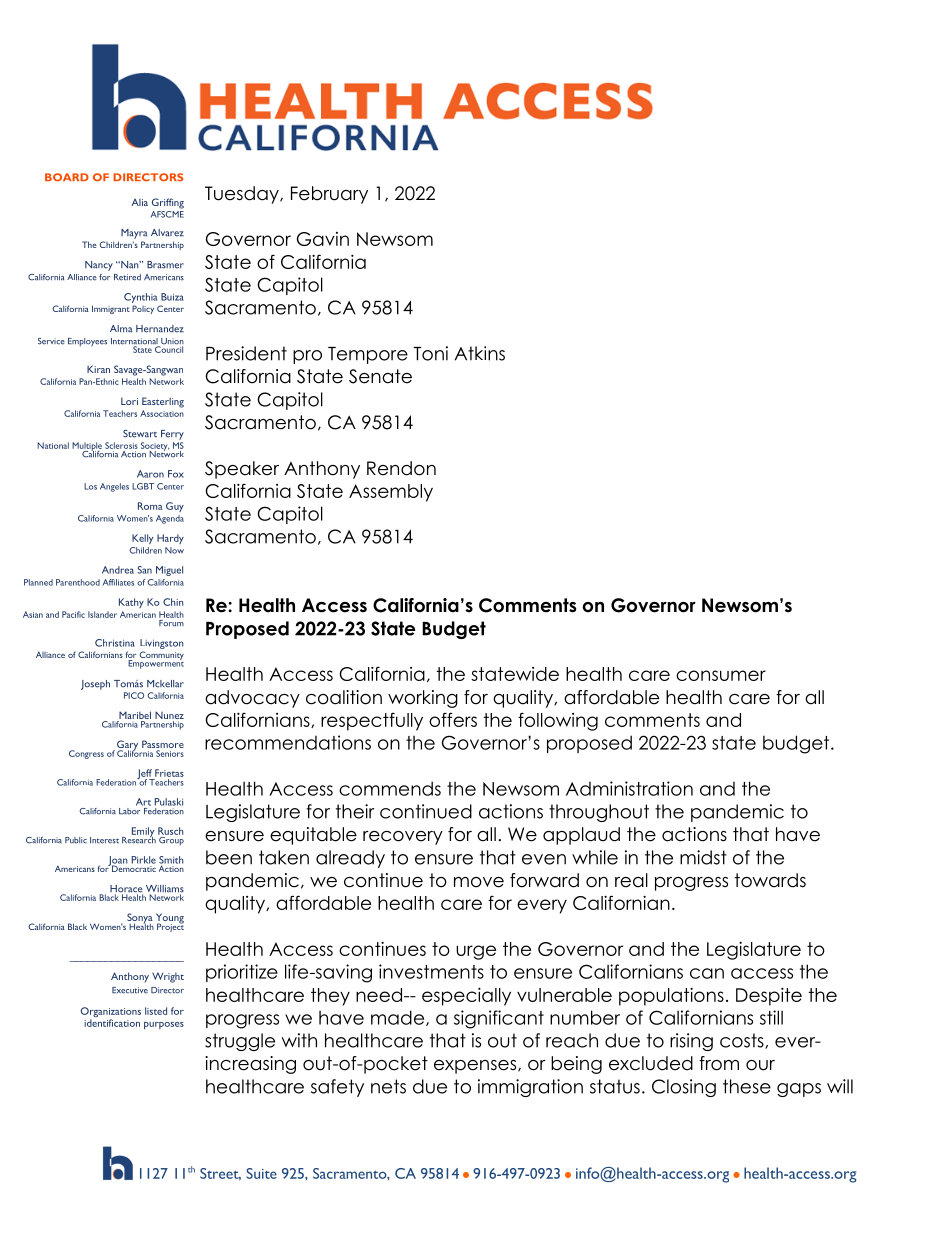 The height and width of the image is (1233, 952). I want to click on nets, so click(388, 1086).
